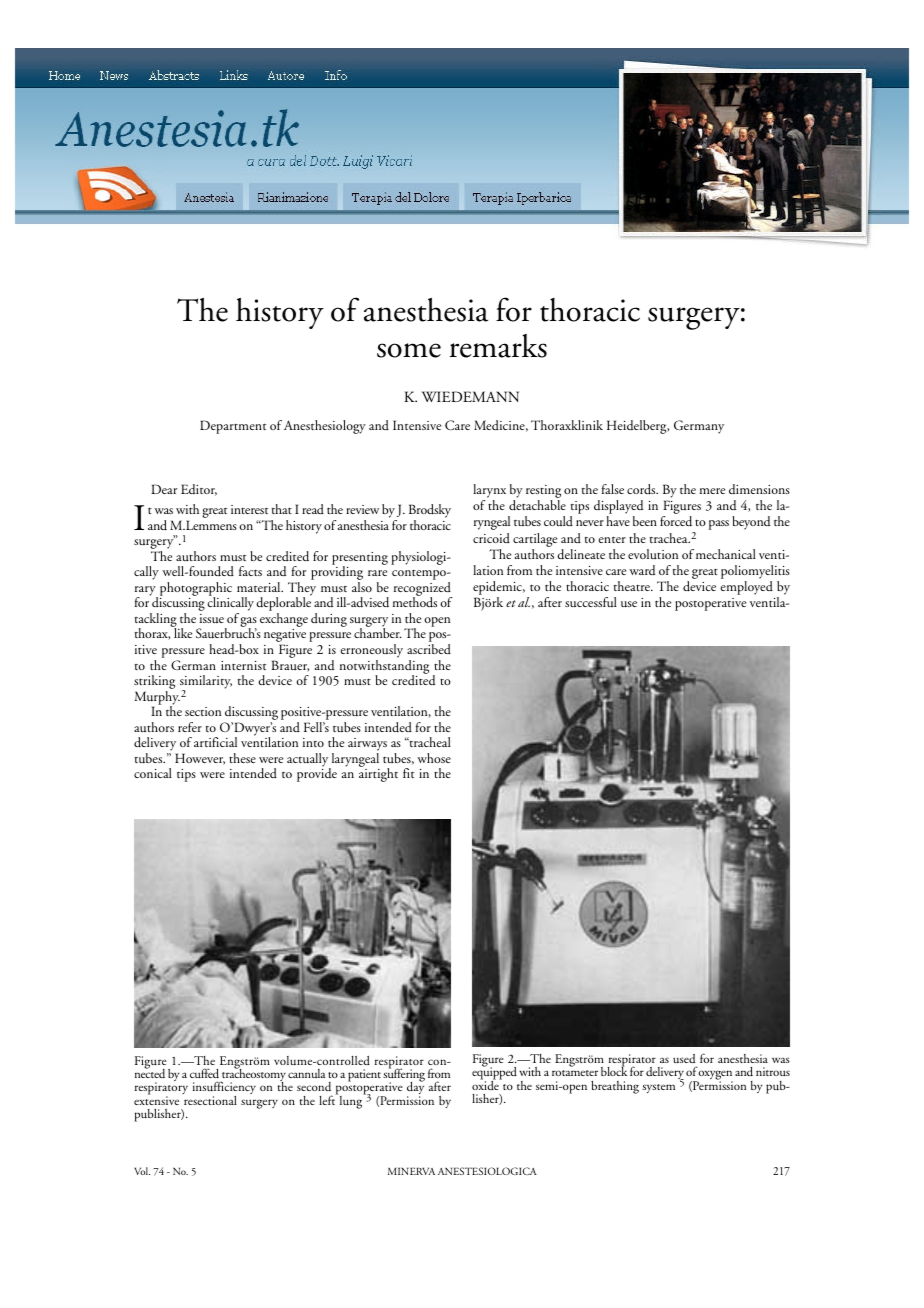  I want to click on artificial, so click(215, 742).
